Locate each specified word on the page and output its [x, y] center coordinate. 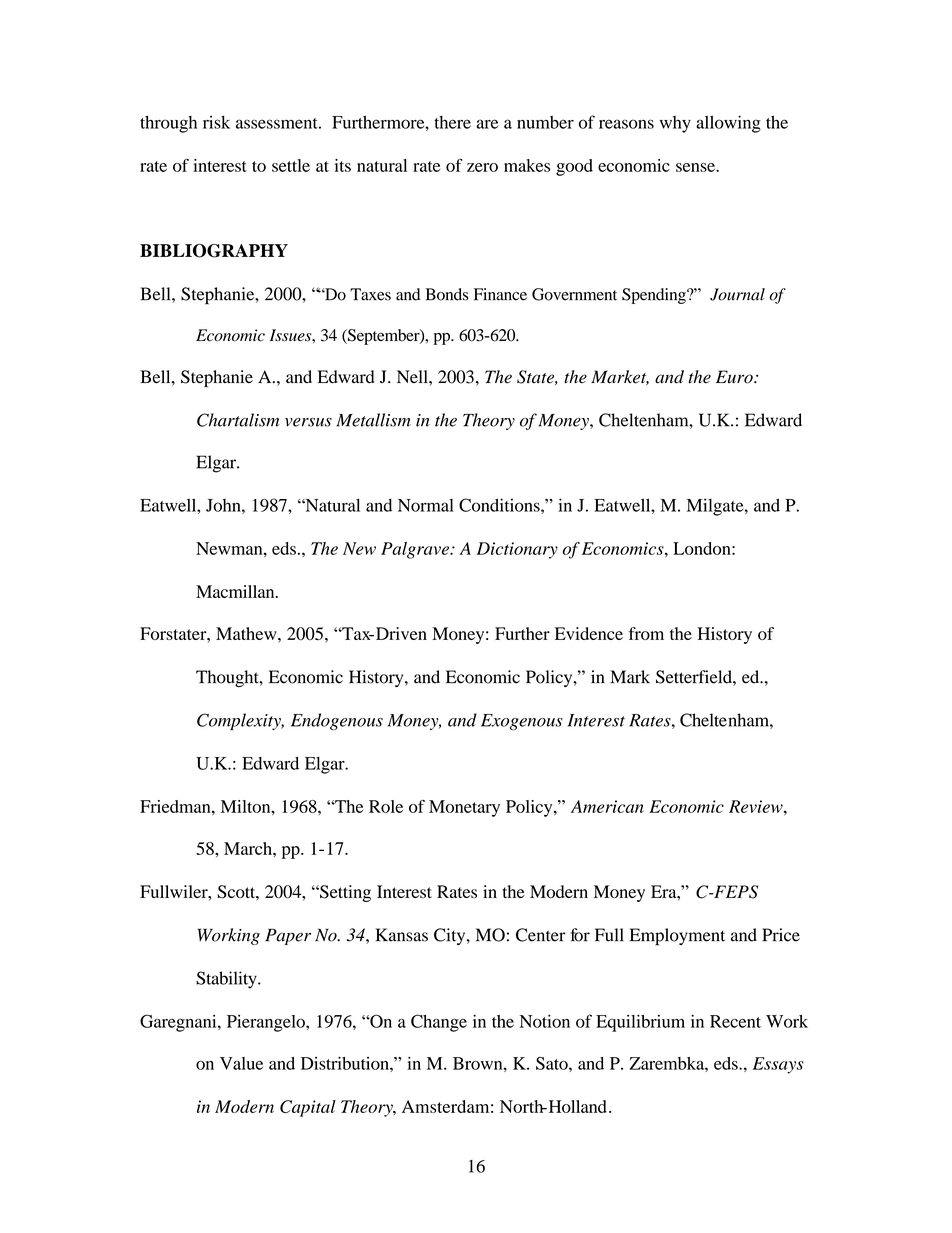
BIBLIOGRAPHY [214, 251]
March [249, 848]
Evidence [589, 633]
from [646, 633]
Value [241, 1063]
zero [482, 167]
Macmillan [236, 591]
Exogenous [522, 722]
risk [216, 122]
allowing [728, 124]
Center [541, 935]
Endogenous [337, 722]
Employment [677, 937]
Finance [500, 294]
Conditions [500, 505]
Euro [735, 377]
